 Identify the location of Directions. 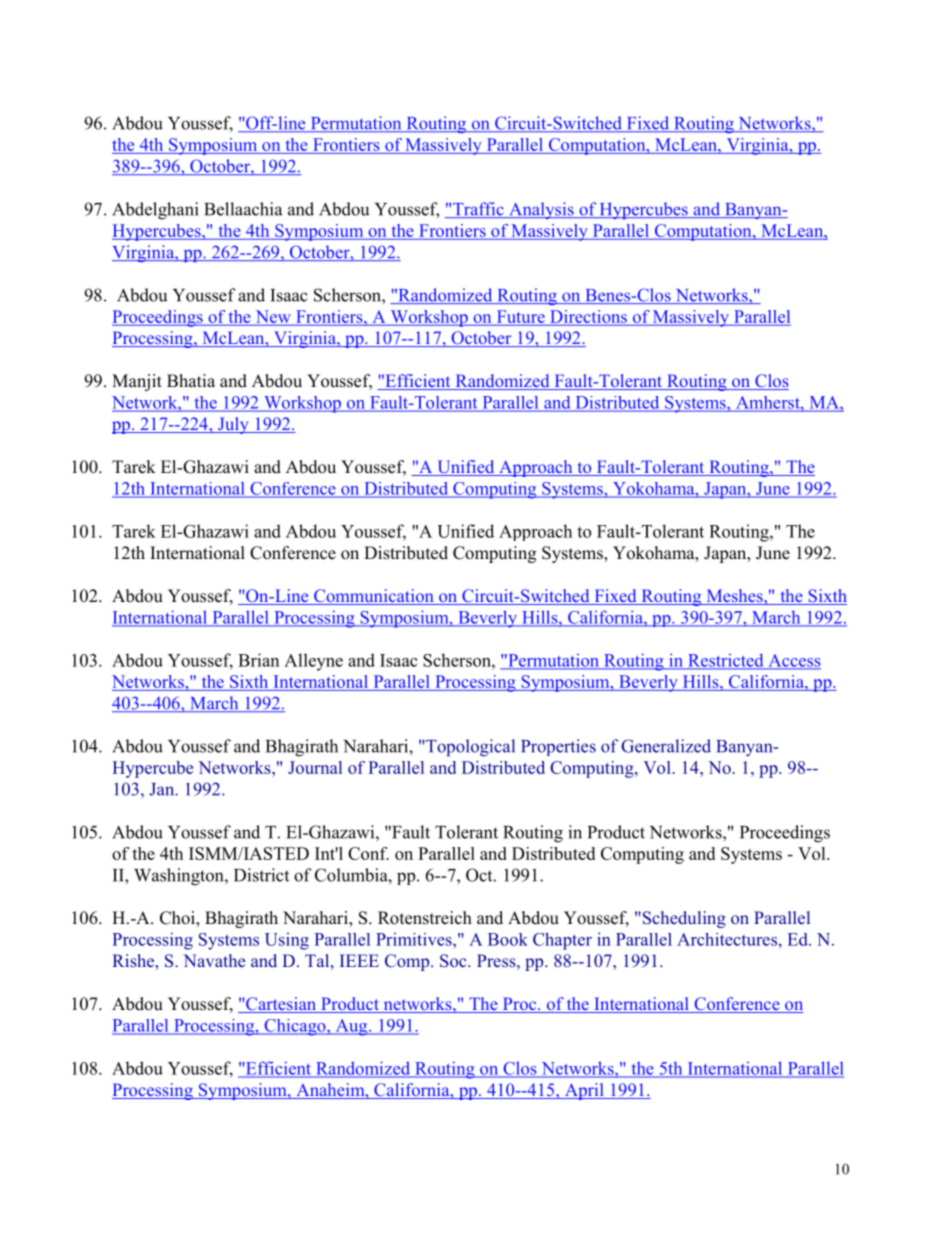
(588, 317).
